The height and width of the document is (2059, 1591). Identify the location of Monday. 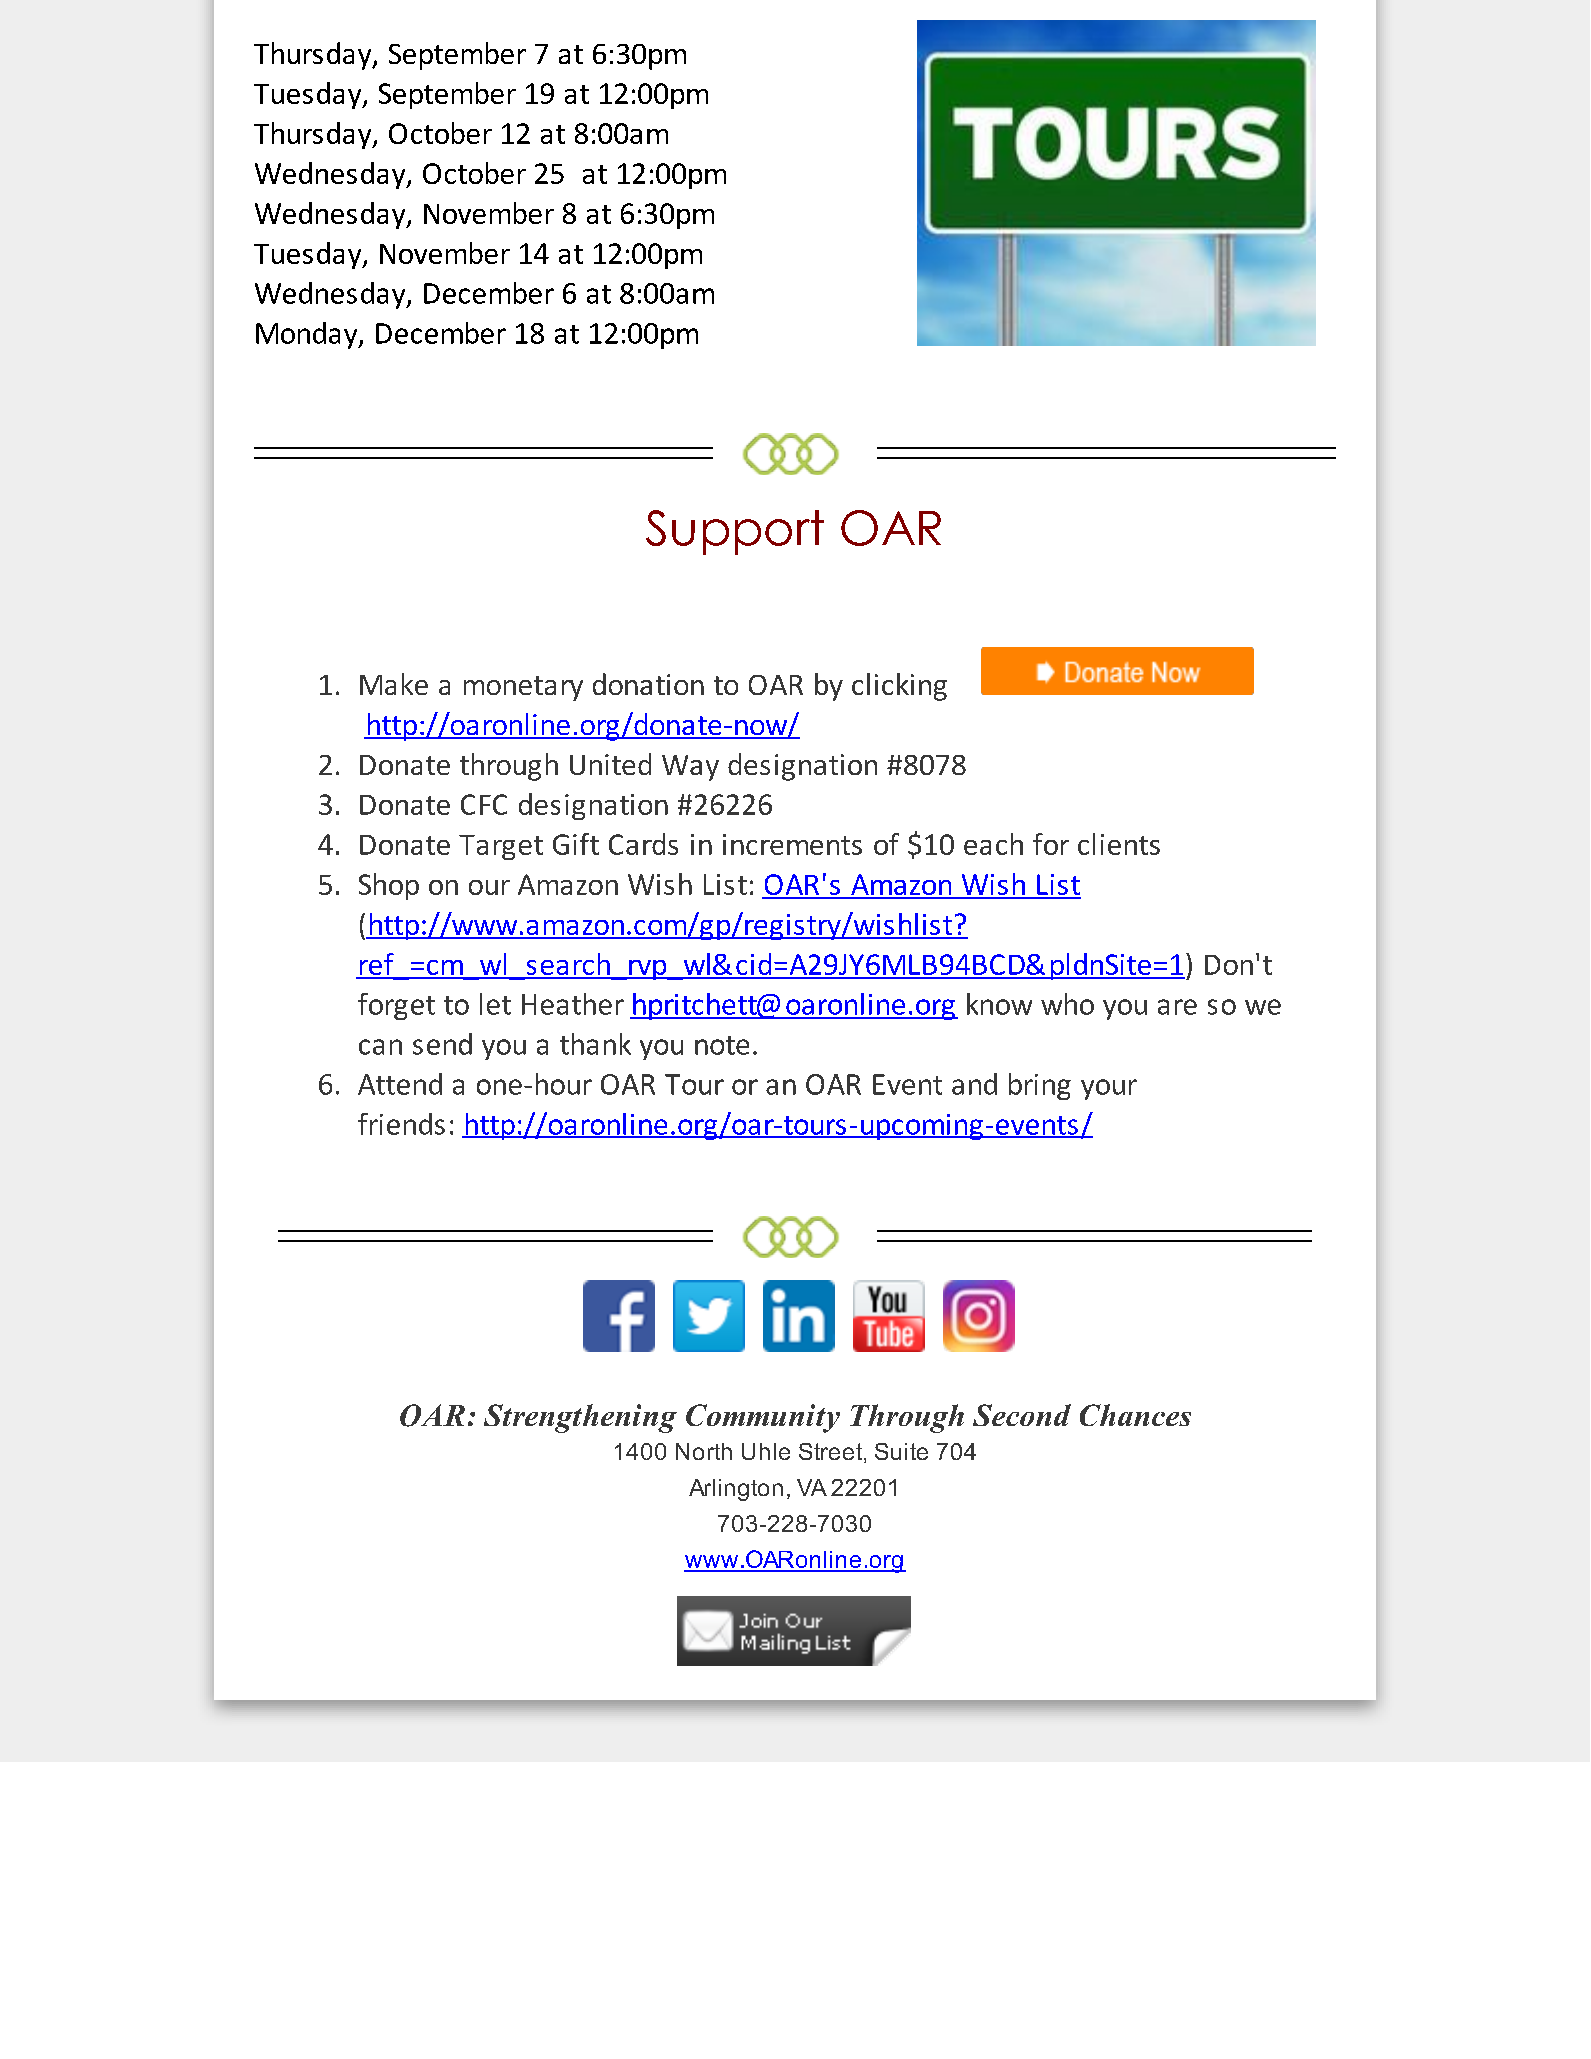
(308, 335).
